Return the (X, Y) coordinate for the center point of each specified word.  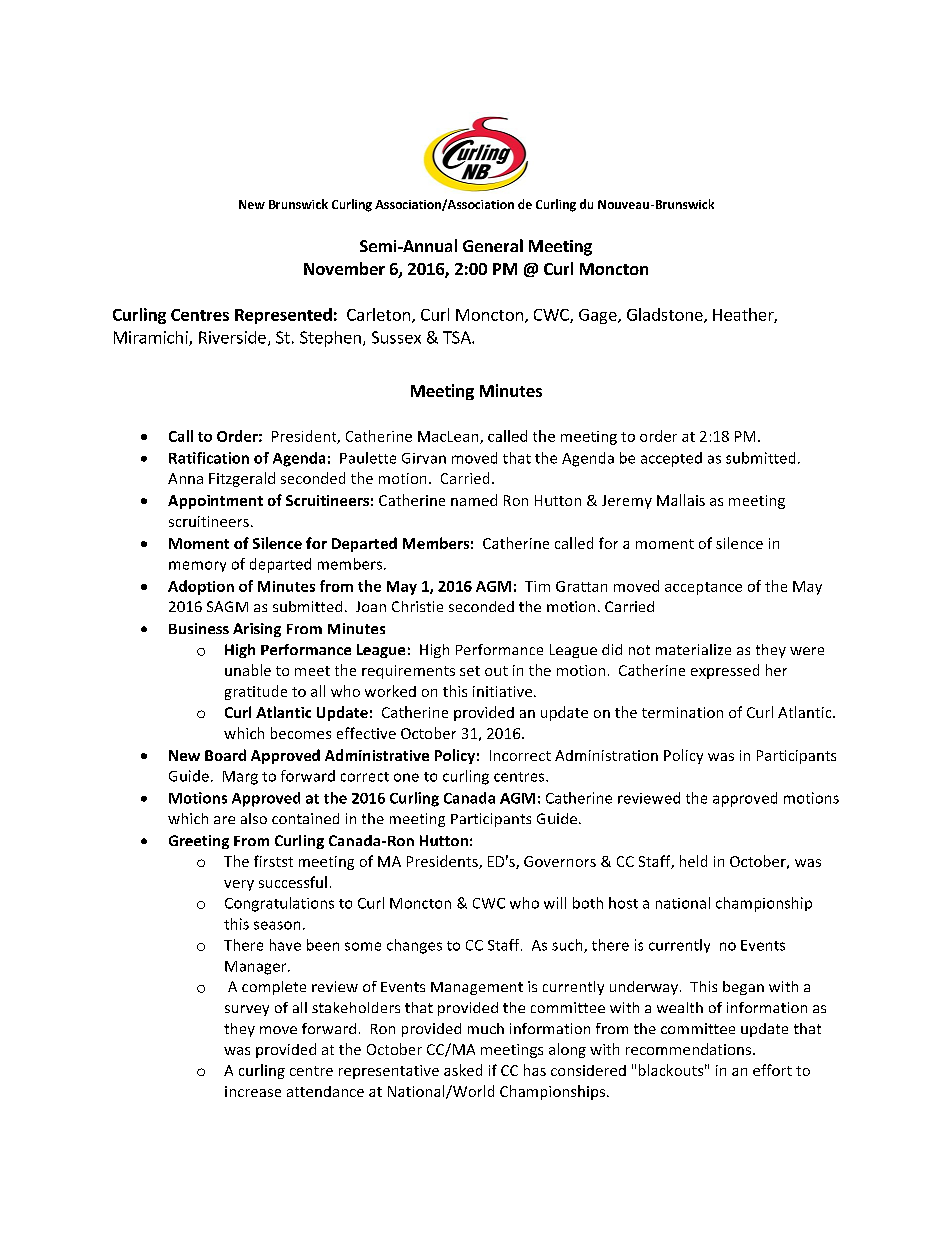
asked (463, 1070)
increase (253, 1091)
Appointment (215, 502)
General (493, 245)
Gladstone (666, 315)
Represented (283, 316)
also (254, 818)
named (474, 500)
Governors (560, 861)
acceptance (703, 588)
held (693, 861)
